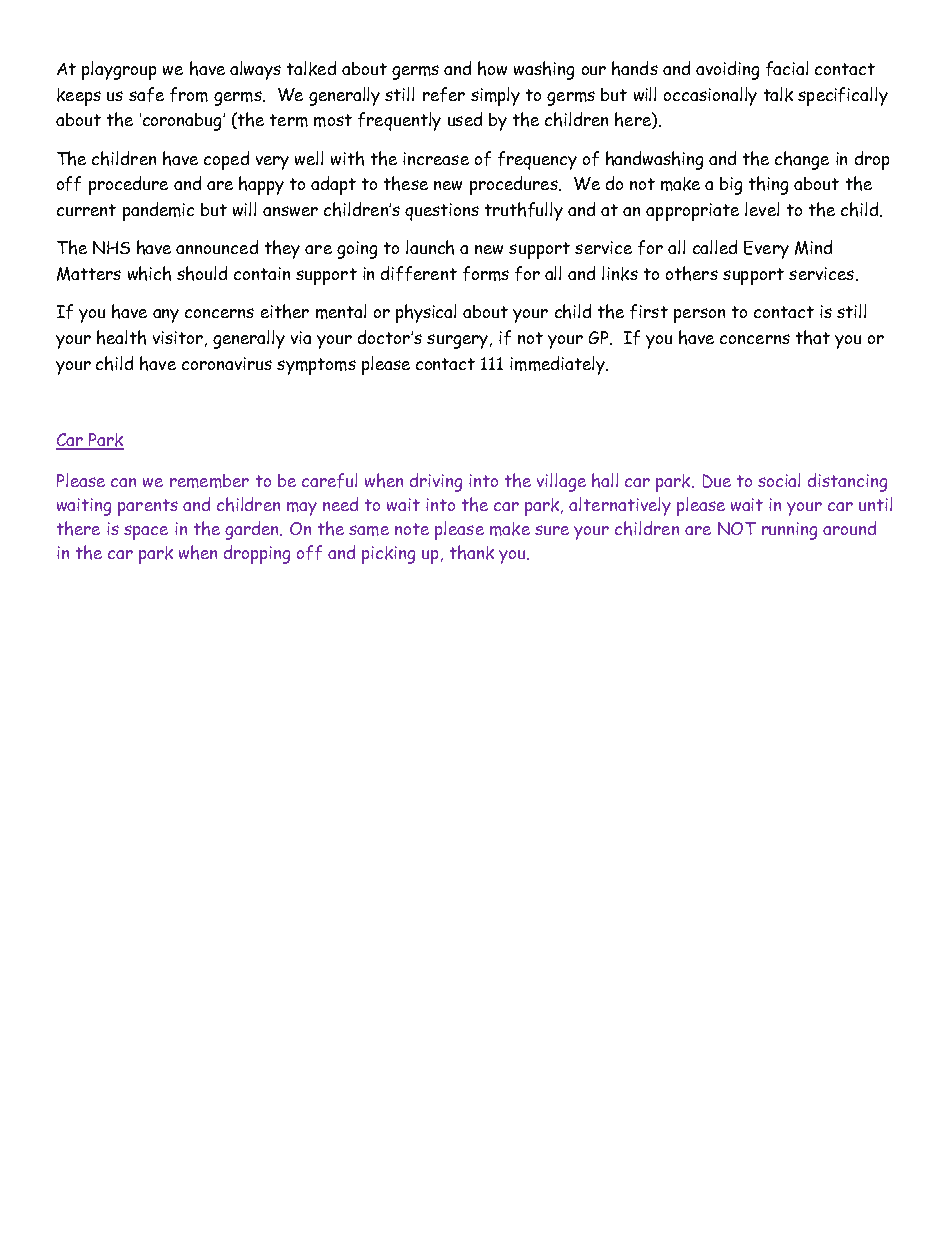 This screenshot has height=1233, width=952. What do you see at coordinates (699, 315) in the screenshot?
I see `person` at bounding box center [699, 315].
